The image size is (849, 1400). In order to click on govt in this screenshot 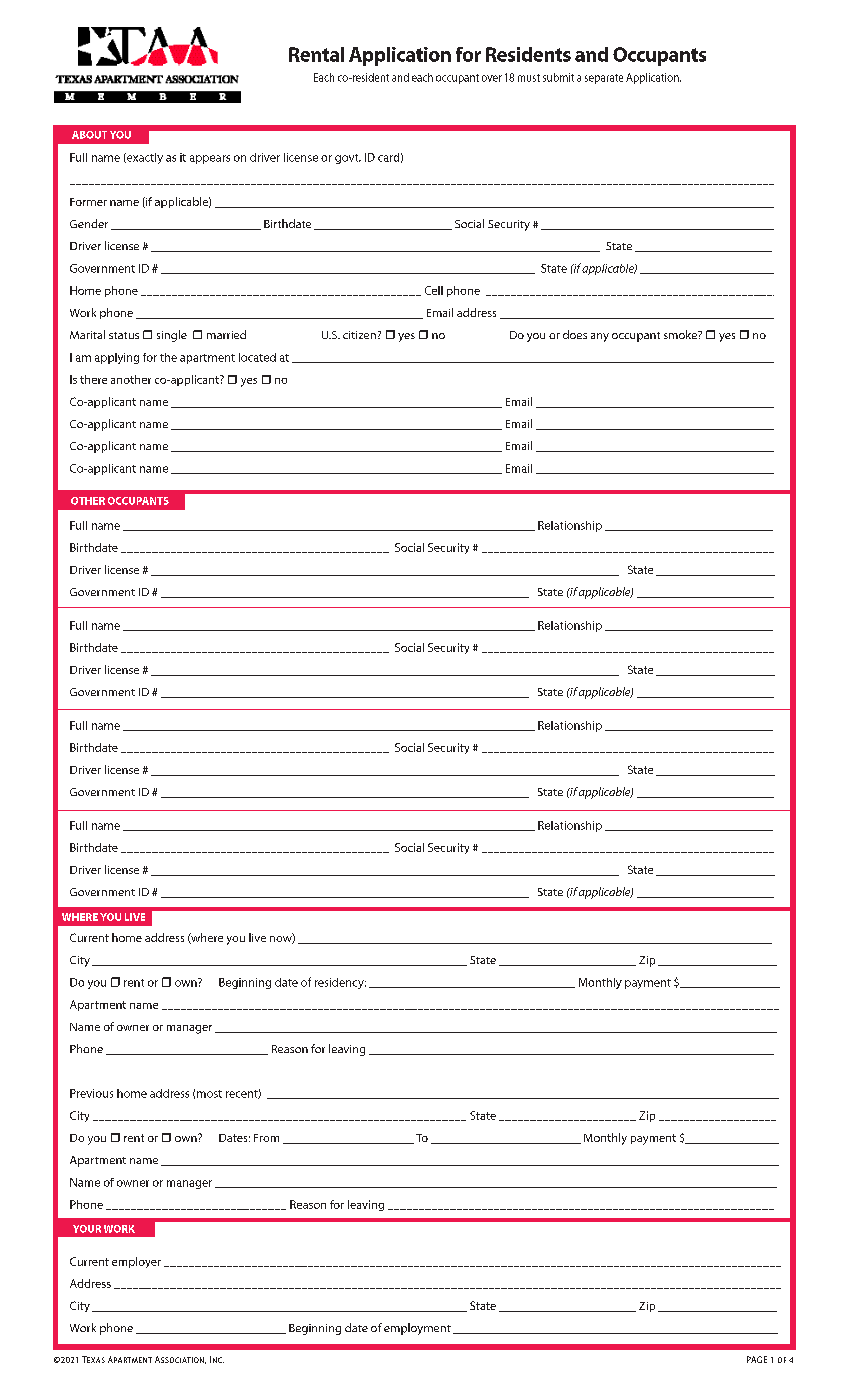, I will do `click(348, 159)`.
